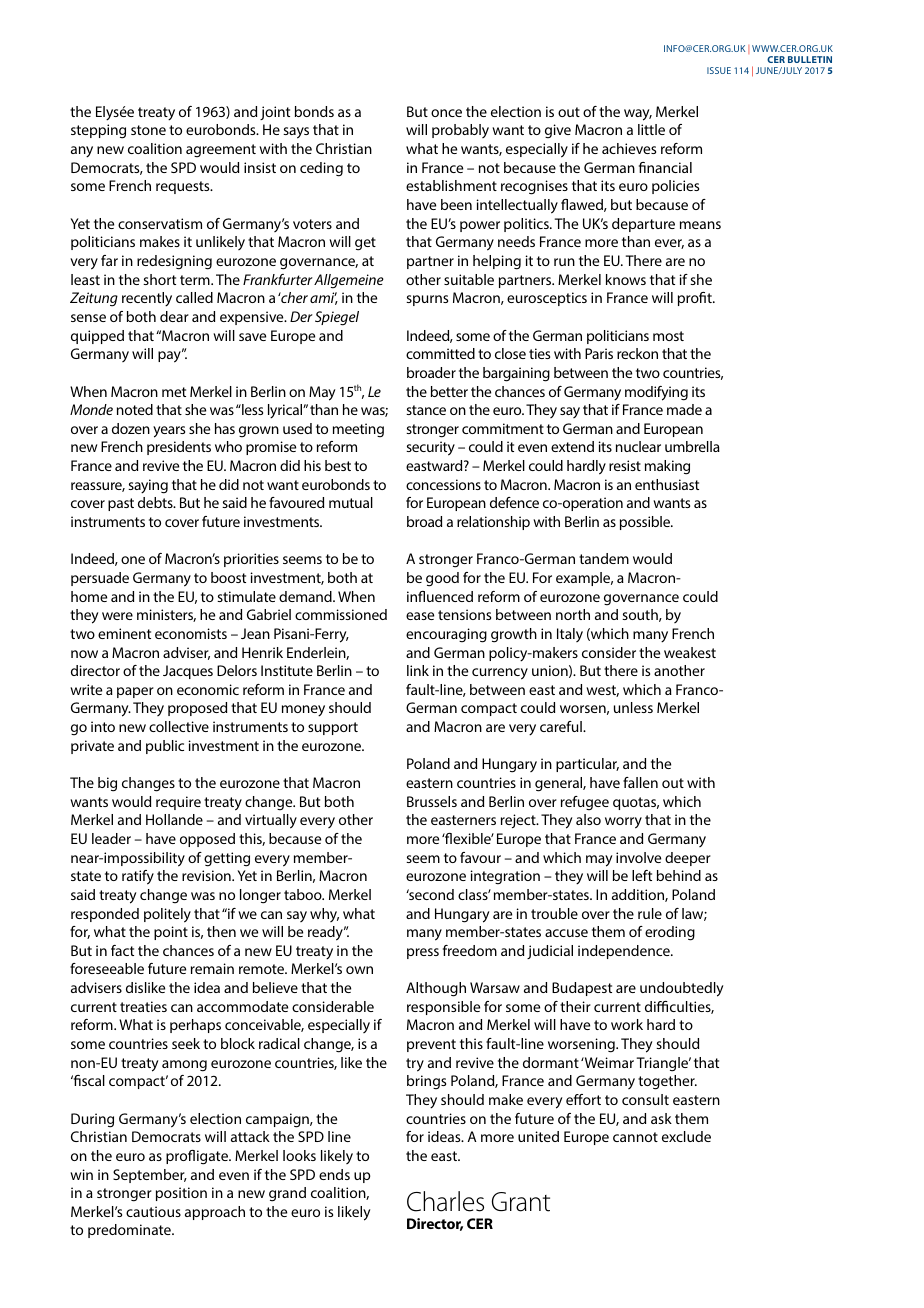  Describe the element at coordinates (179, 448) in the document. I see `presidents` at that location.
